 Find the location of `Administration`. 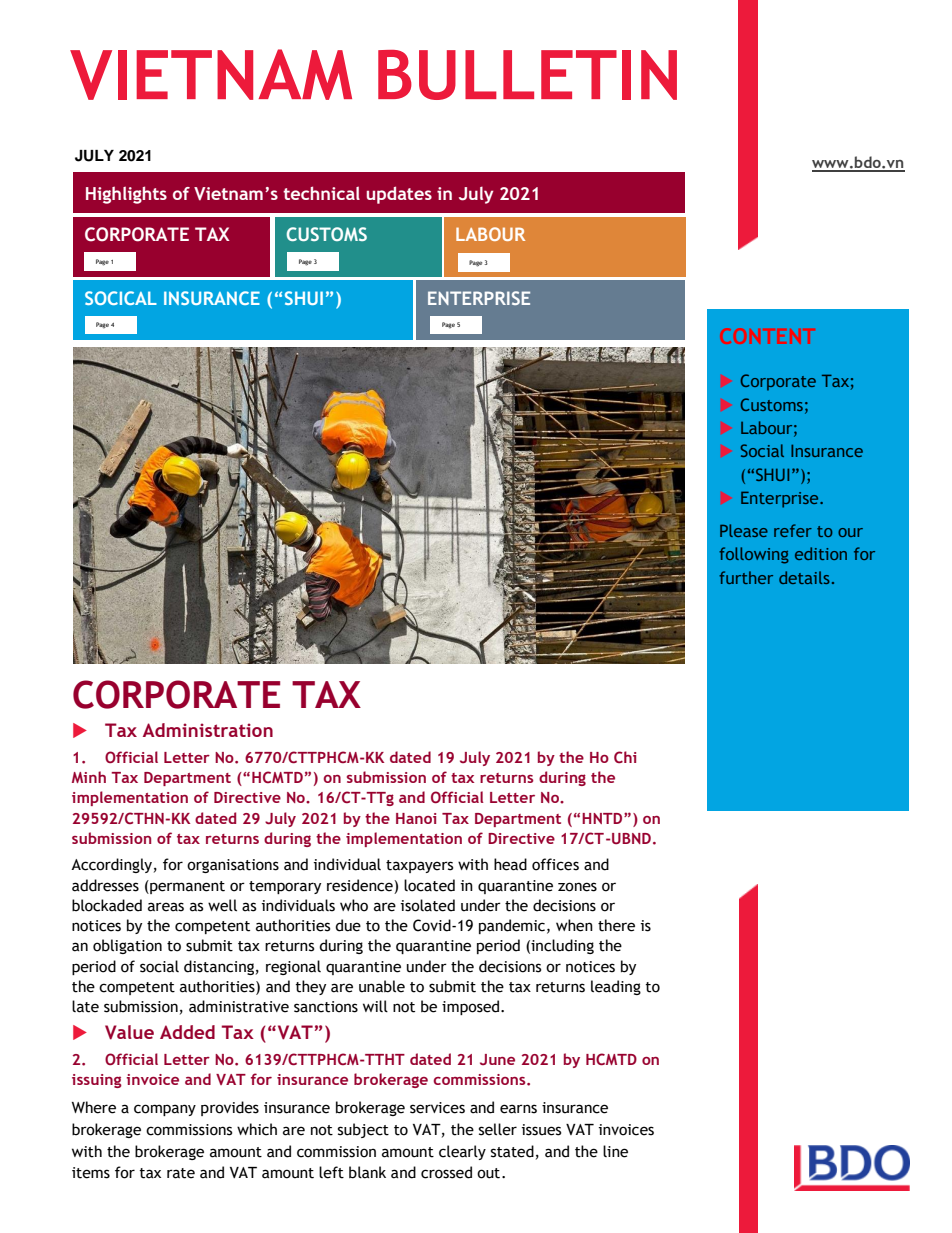

Administration is located at coordinates (208, 730).
